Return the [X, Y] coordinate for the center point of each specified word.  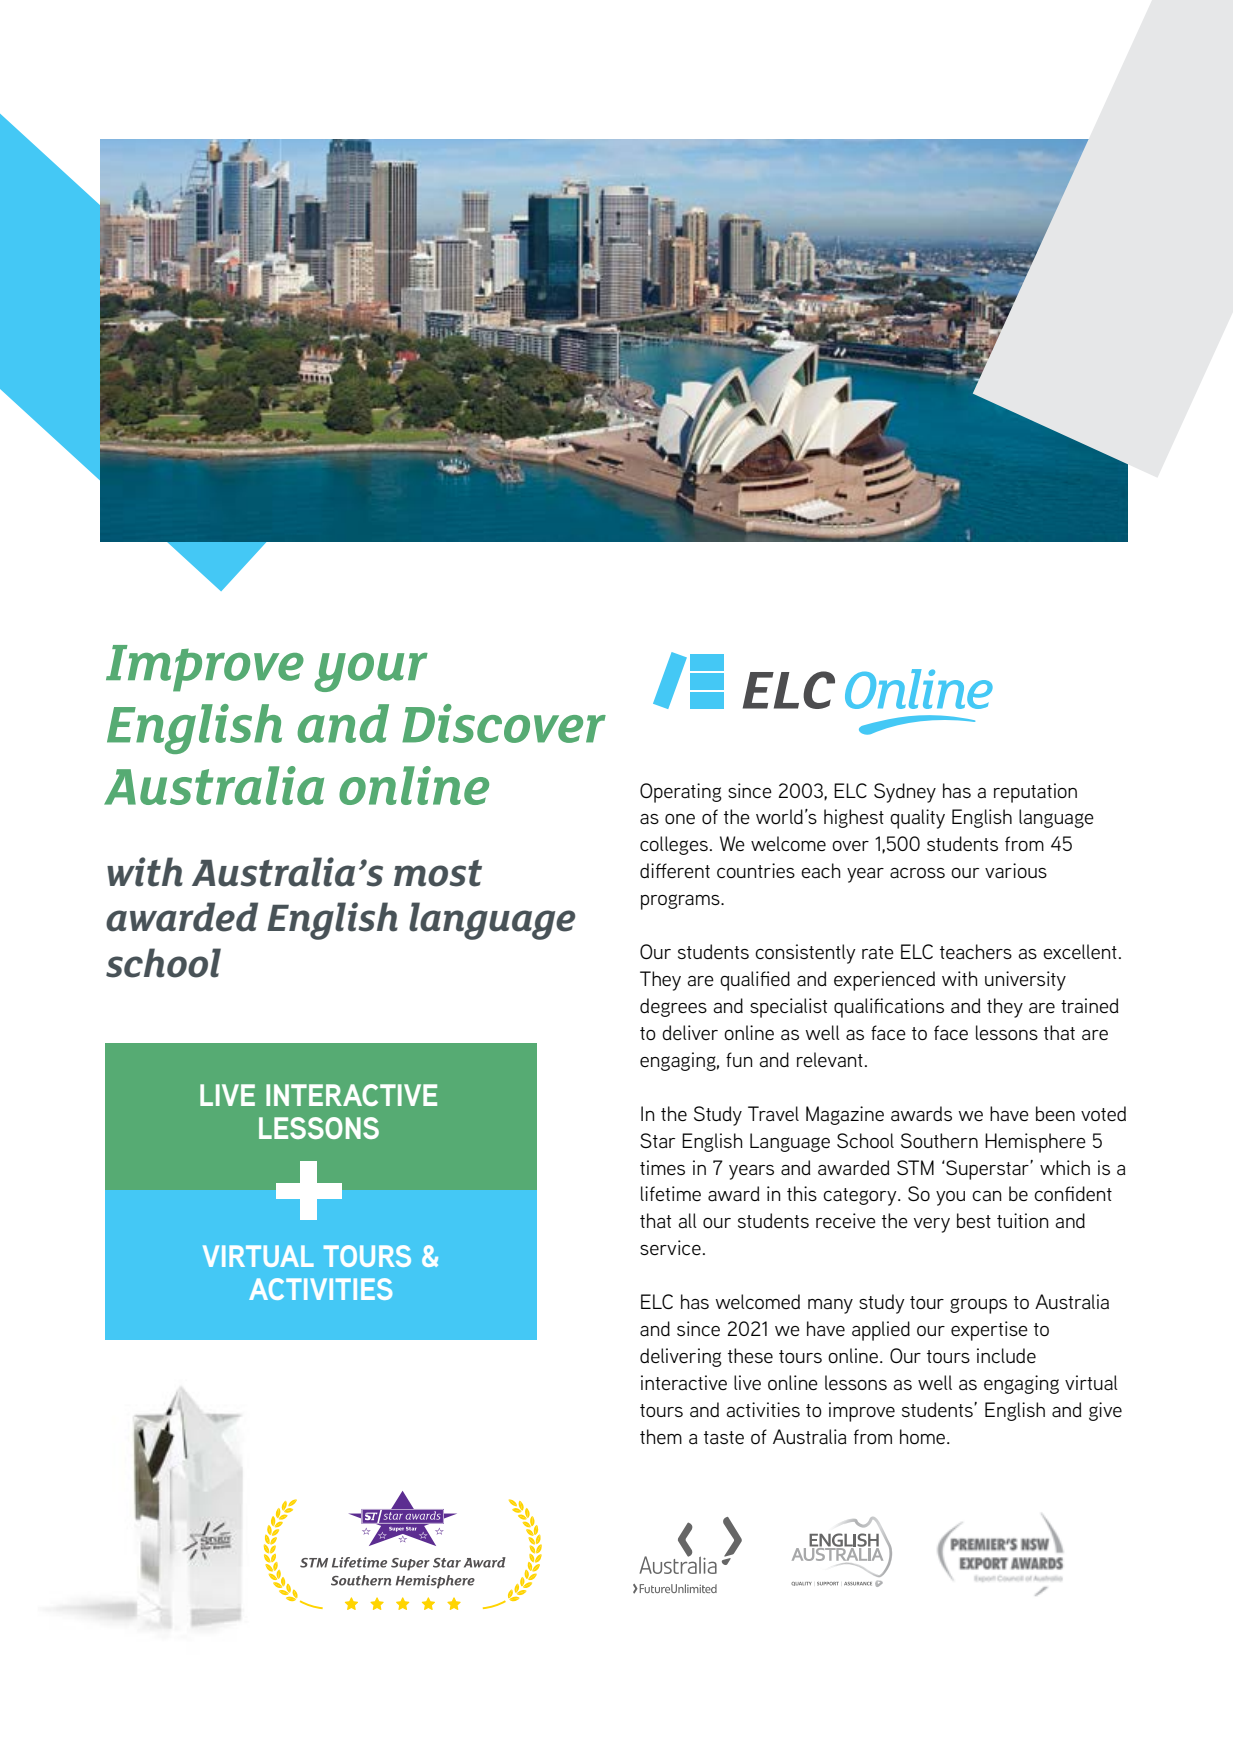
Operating [681, 793]
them [661, 1436]
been [1055, 1113]
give [1105, 1411]
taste [724, 1438]
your [371, 672]
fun [739, 1059]
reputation [1035, 793]
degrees [673, 1007]
